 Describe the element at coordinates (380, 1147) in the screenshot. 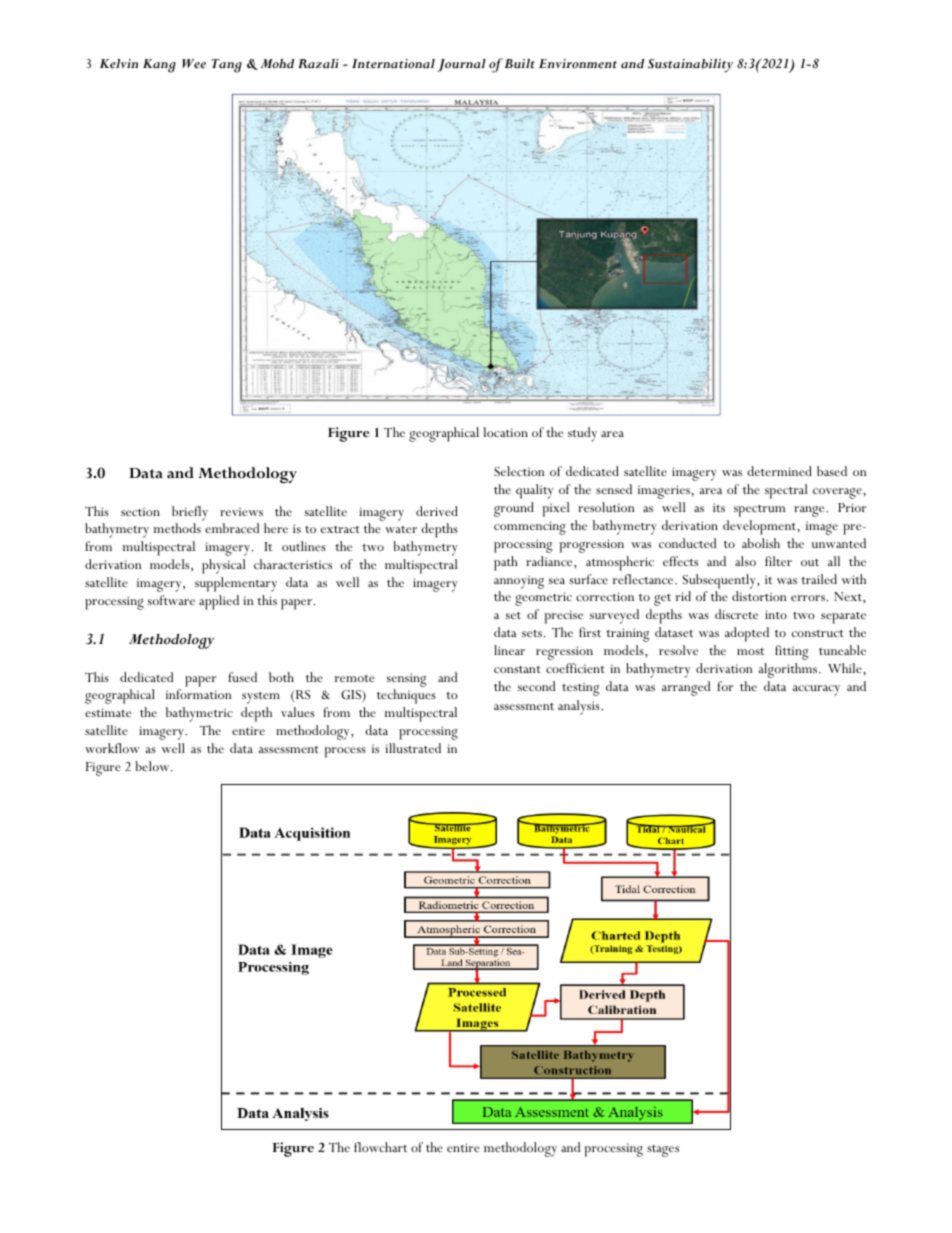

I see `flowchart` at that location.
